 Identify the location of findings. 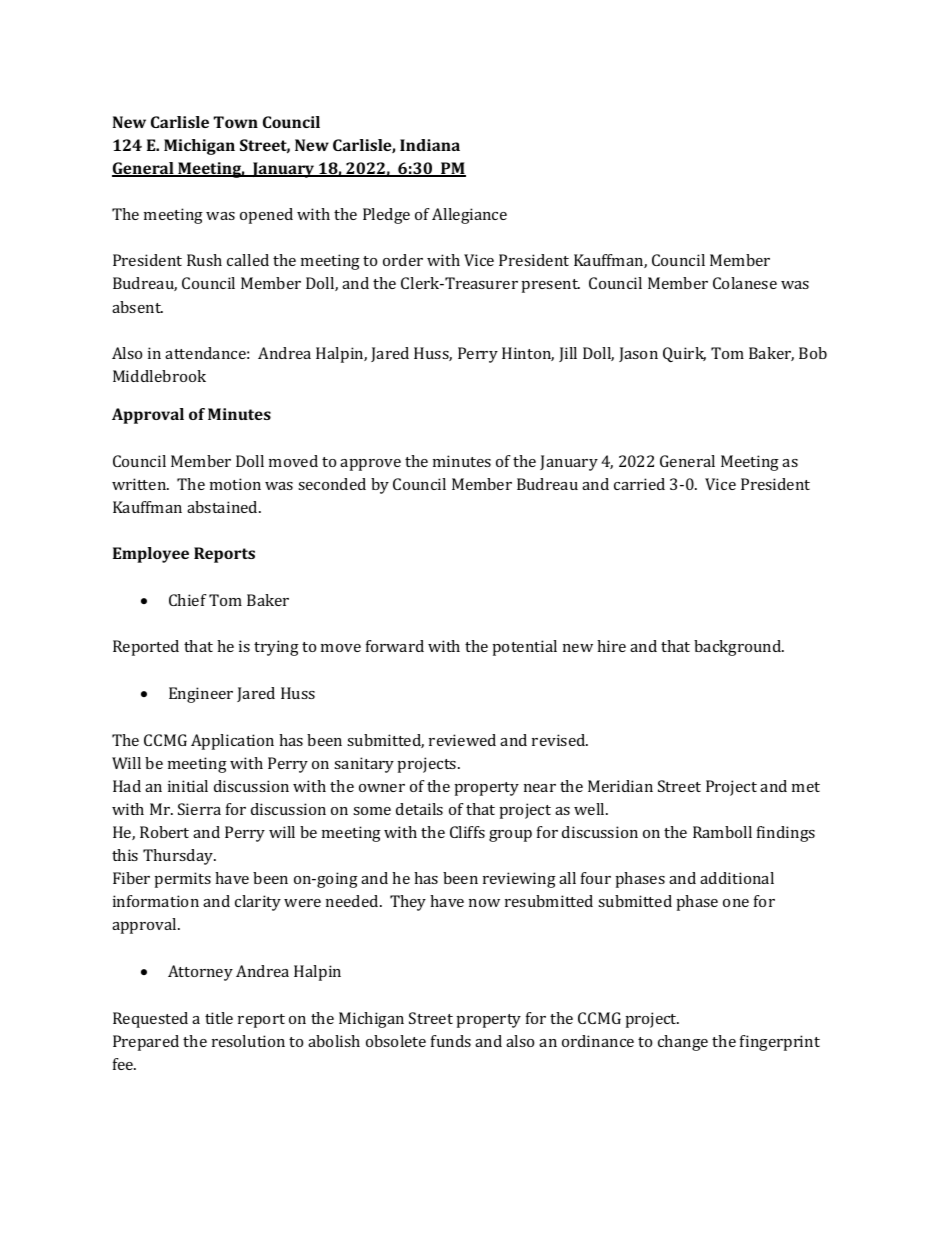
(786, 834).
